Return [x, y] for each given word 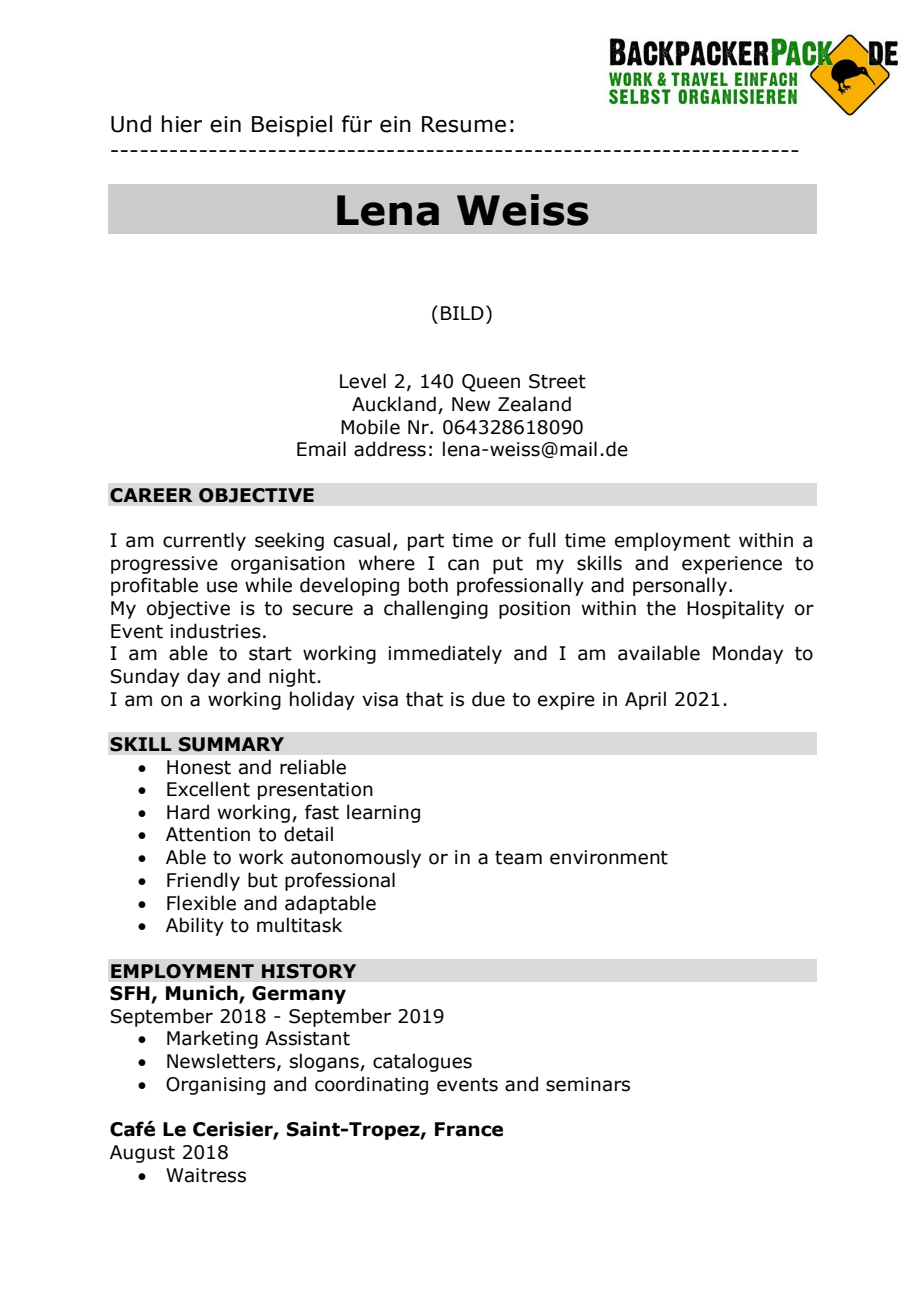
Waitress [206, 1175]
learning [383, 813]
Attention [208, 834]
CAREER [151, 495]
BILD [462, 313]
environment [609, 857]
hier [182, 124]
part [426, 542]
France [469, 1129]
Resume [464, 124]
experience [732, 565]
